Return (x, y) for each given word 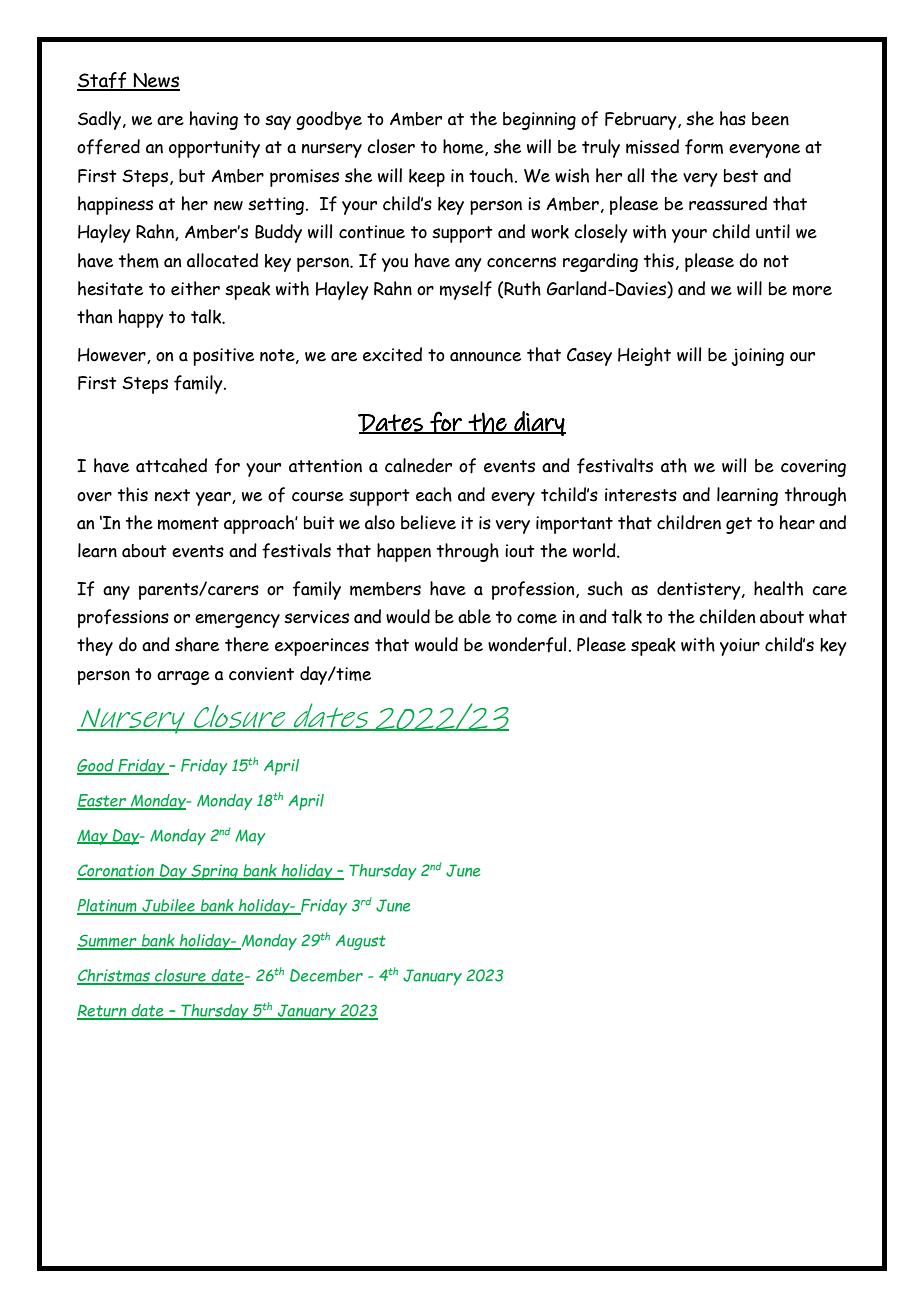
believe (428, 522)
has (733, 118)
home (464, 147)
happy (141, 318)
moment (188, 523)
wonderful (527, 645)
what (828, 616)
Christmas (114, 976)
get (739, 525)
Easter (102, 801)
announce (485, 357)
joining (758, 357)
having (214, 120)
